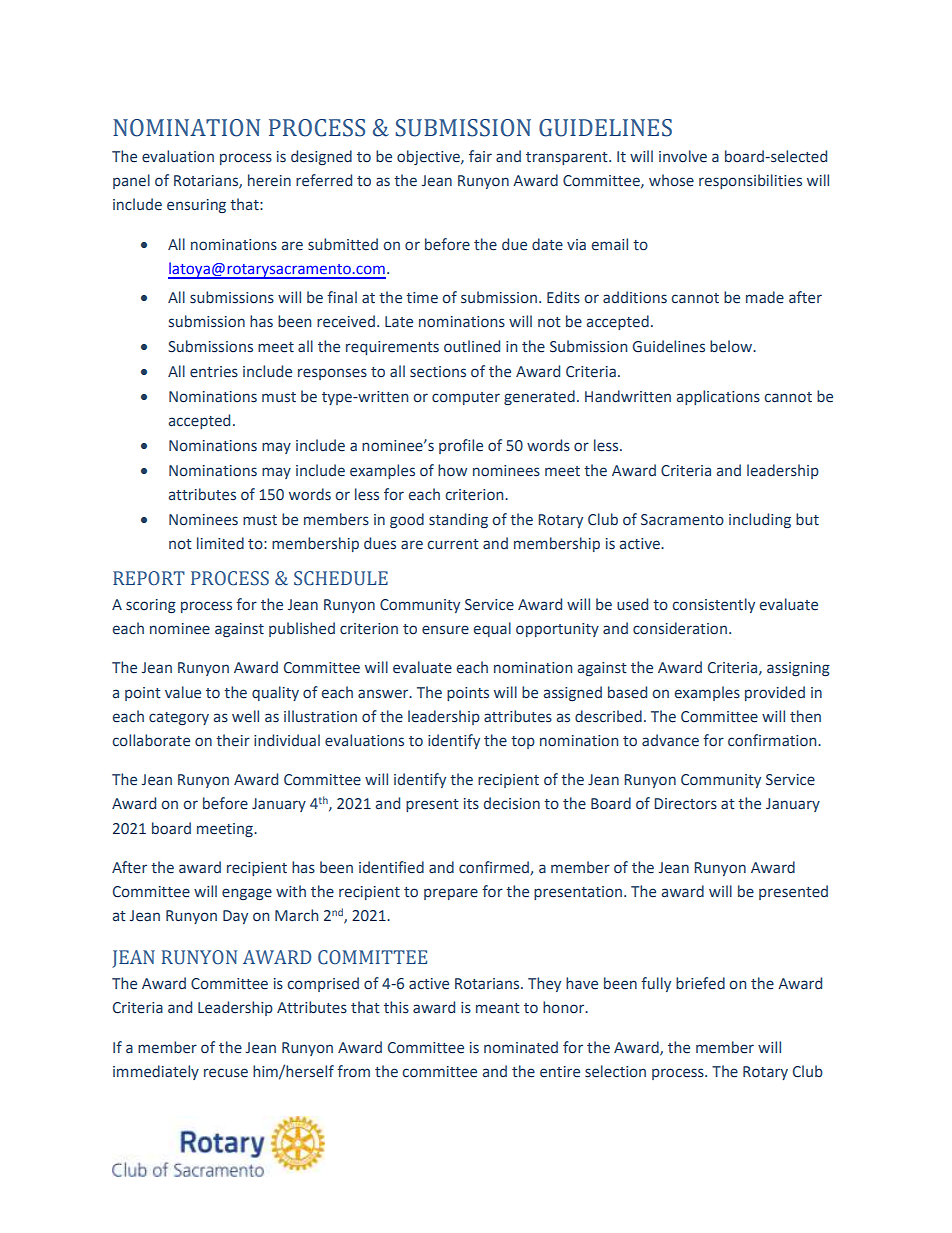 Image resolution: width=952 pixels, height=1233 pixels. Describe the element at coordinates (226, 1073) in the screenshot. I see `recuse` at that location.
